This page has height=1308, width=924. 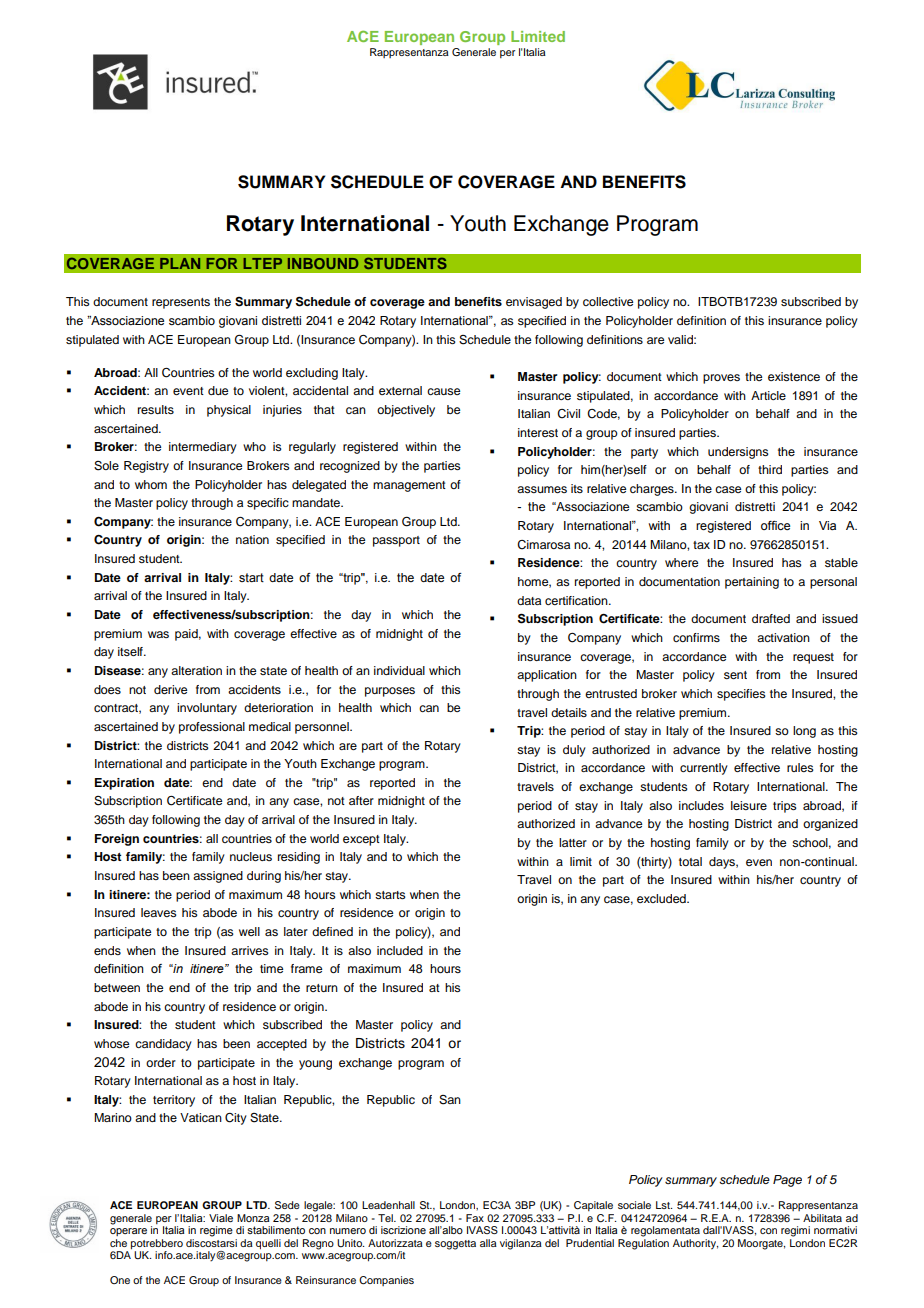 What do you see at coordinates (529, 600) in the page?
I see `data` at bounding box center [529, 600].
